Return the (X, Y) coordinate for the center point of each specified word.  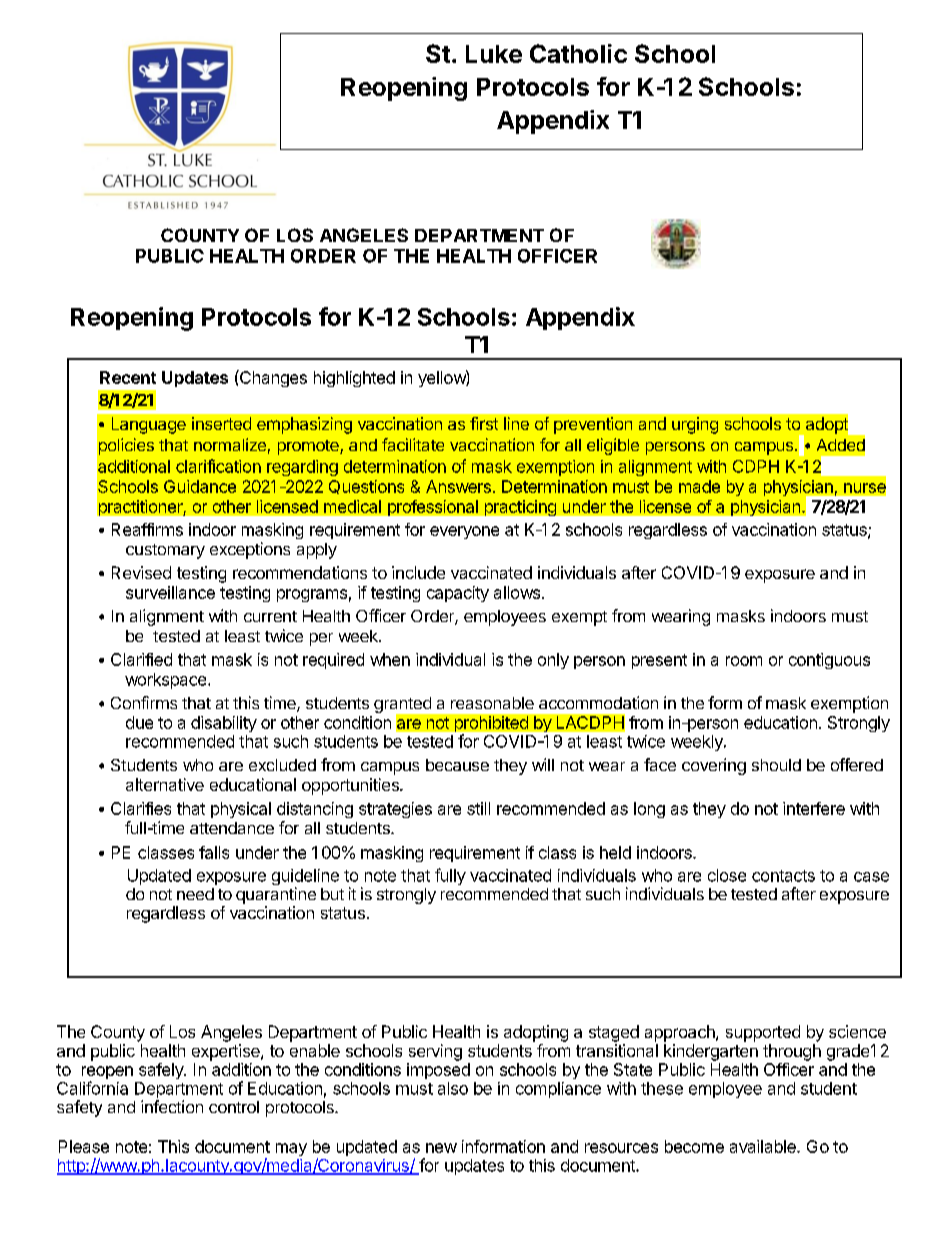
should (776, 765)
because (457, 765)
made (699, 486)
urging (695, 425)
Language (149, 425)
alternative (165, 784)
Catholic (578, 53)
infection (172, 1106)
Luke (494, 54)
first (484, 423)
